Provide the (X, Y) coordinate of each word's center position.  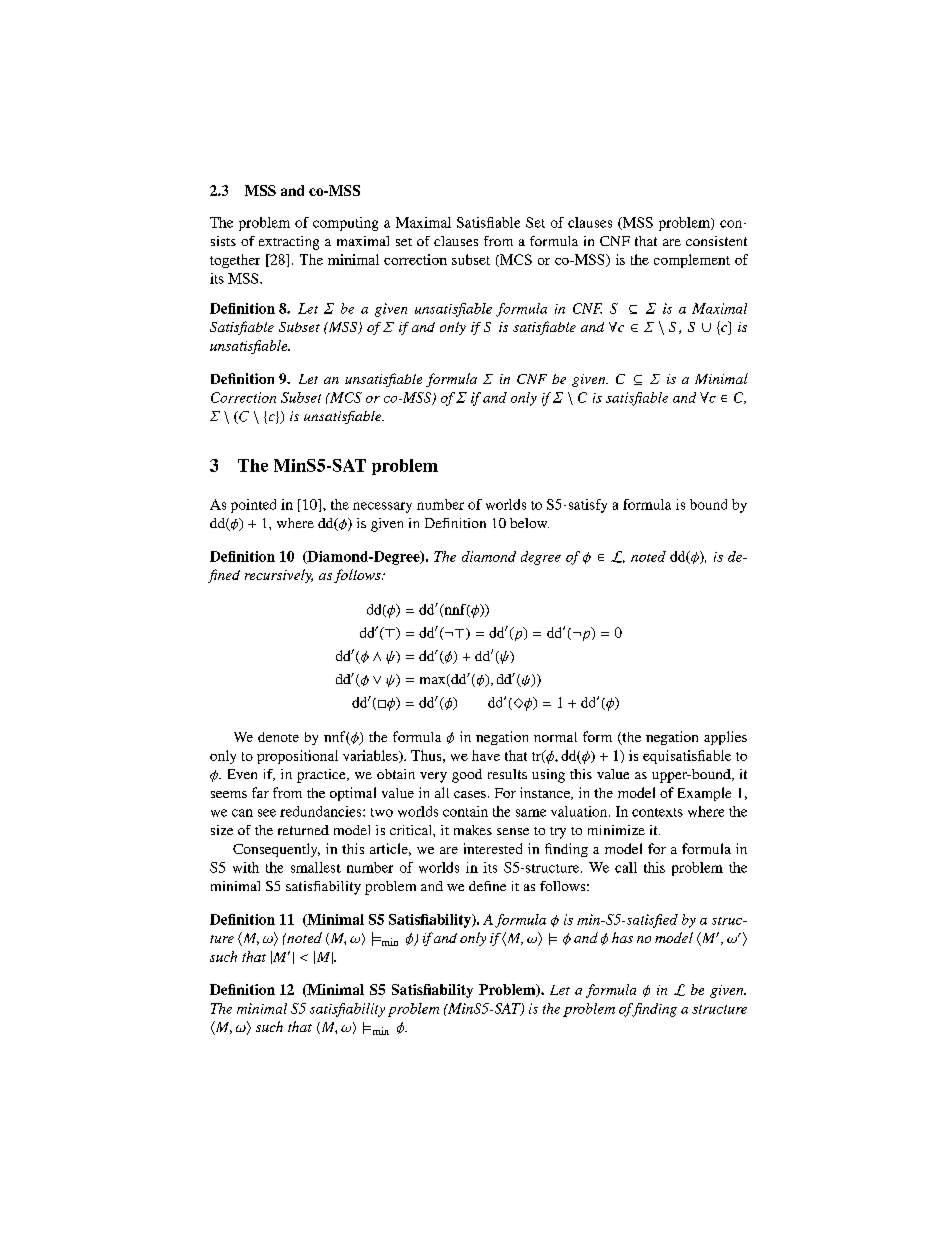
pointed (253, 506)
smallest (316, 867)
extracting (289, 243)
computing (345, 224)
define (487, 886)
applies (725, 738)
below (529, 523)
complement (692, 261)
